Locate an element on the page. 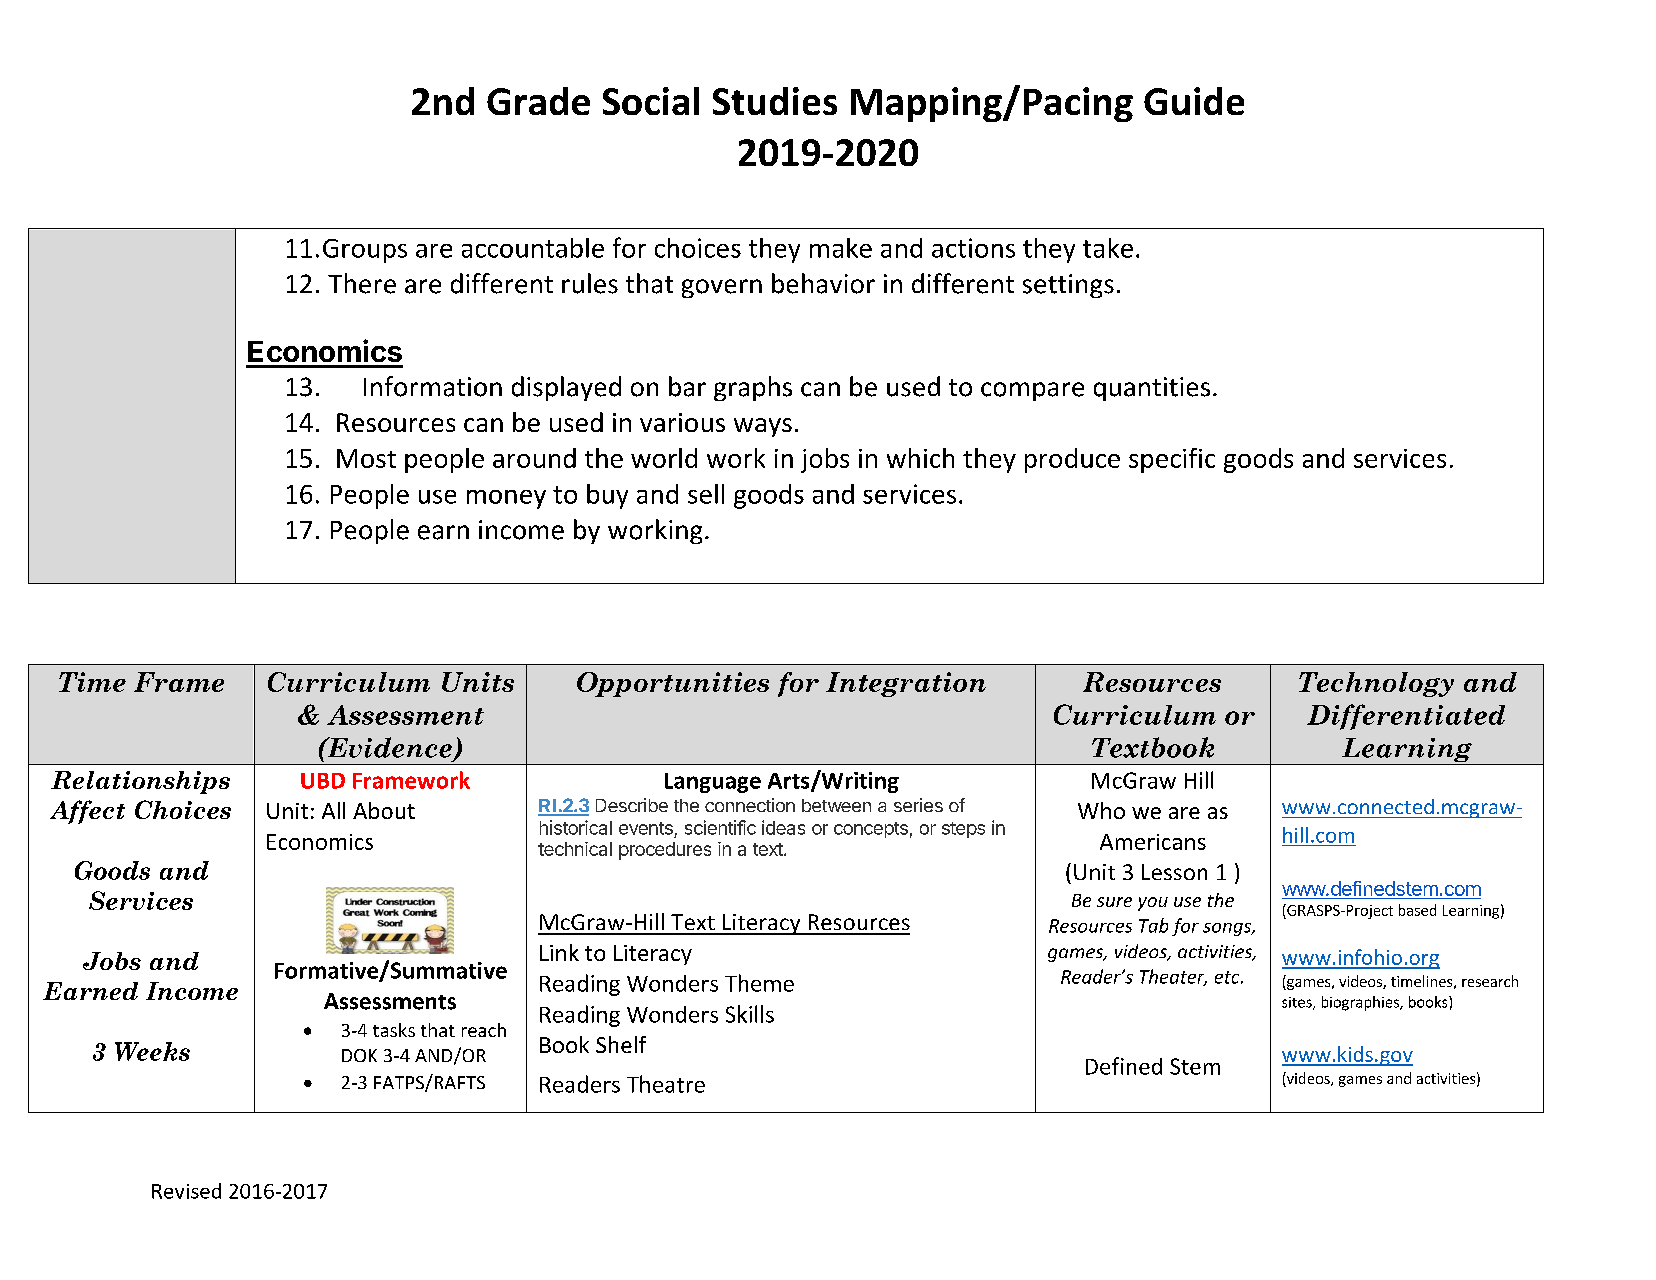 The height and width of the page is (1280, 1656). Revised is located at coordinates (186, 1191).
